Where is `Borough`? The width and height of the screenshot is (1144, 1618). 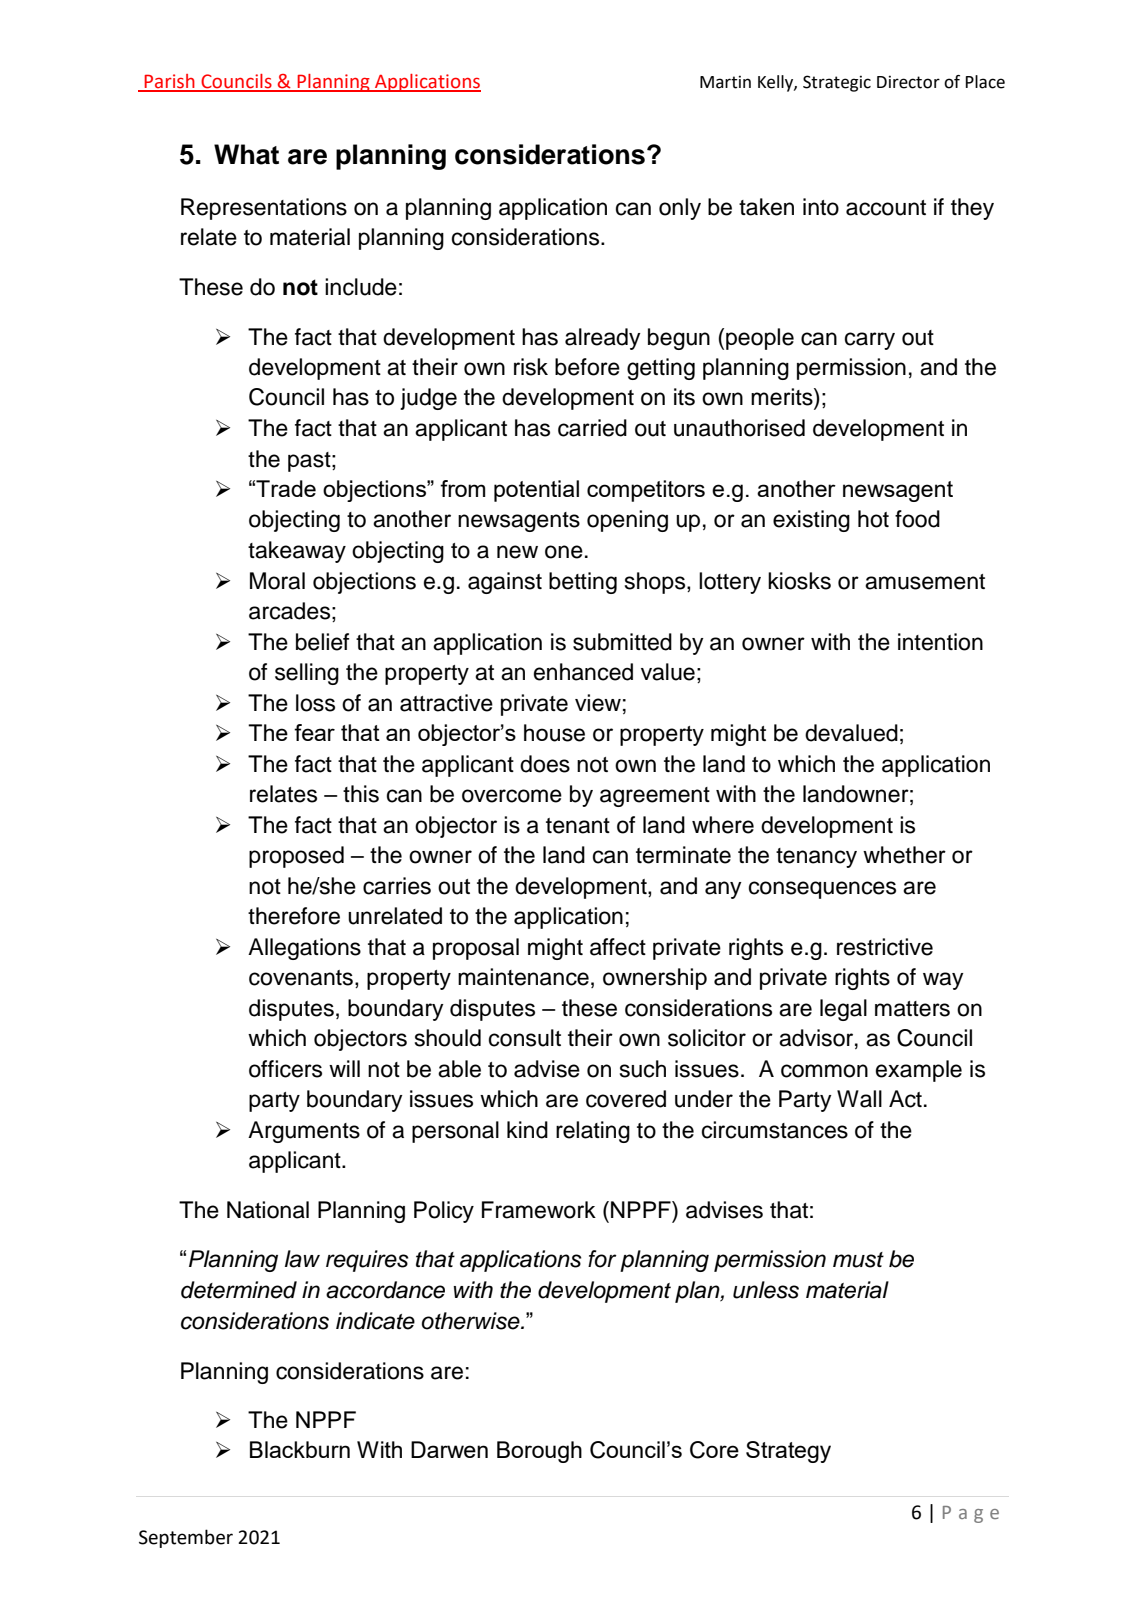
Borough is located at coordinates (539, 1452).
